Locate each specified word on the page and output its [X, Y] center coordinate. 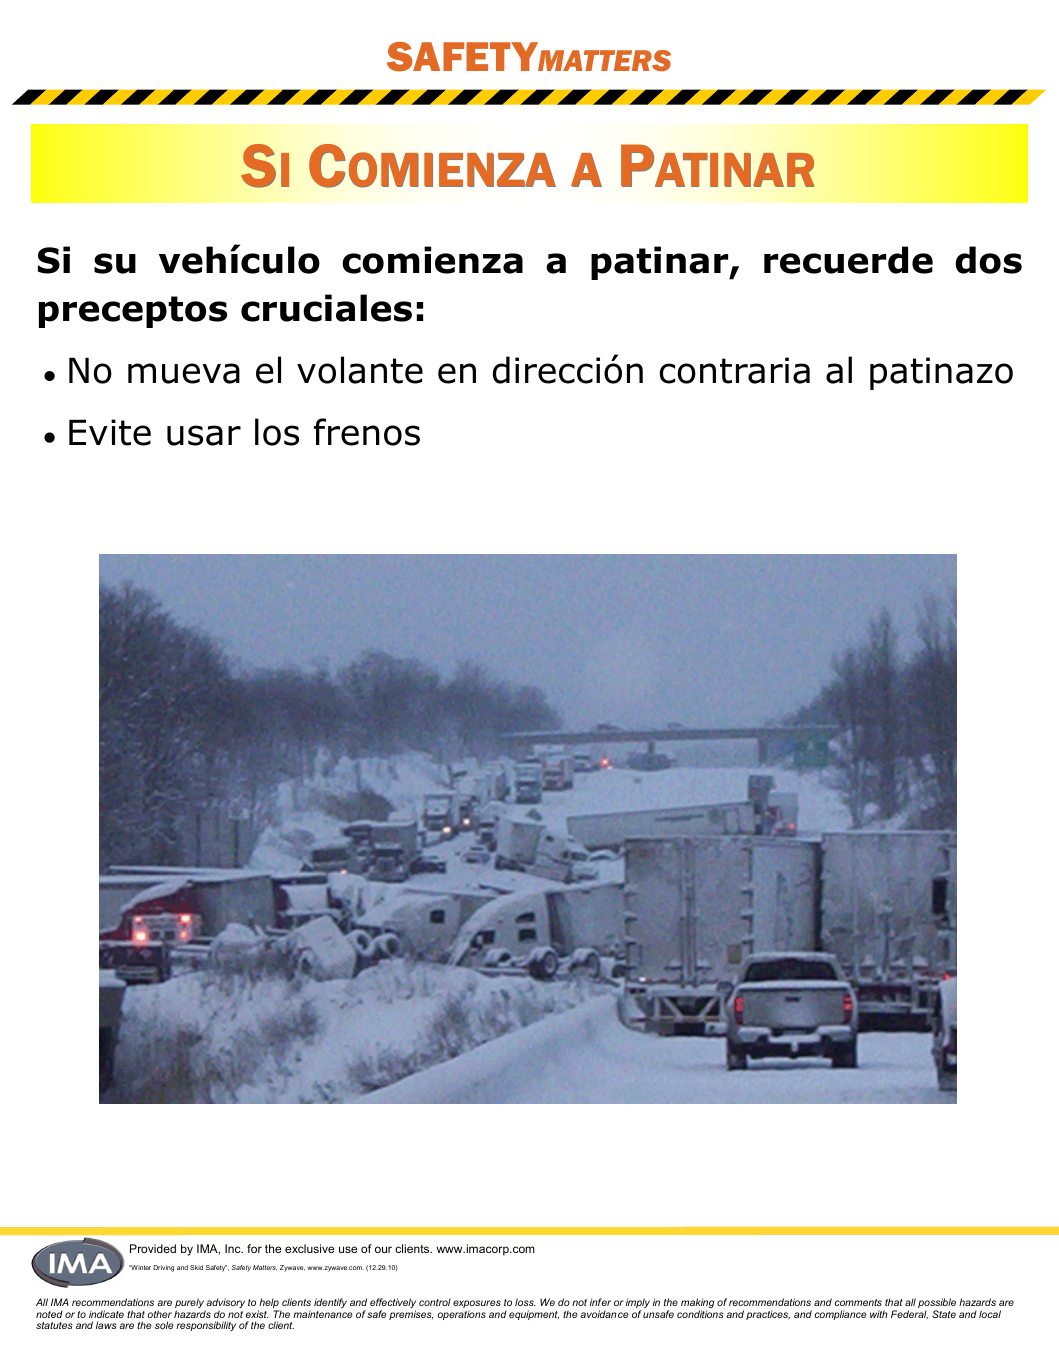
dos [988, 260]
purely [190, 1304]
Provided [153, 1248]
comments [858, 1302]
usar [204, 435]
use [348, 1249]
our [383, 1249]
